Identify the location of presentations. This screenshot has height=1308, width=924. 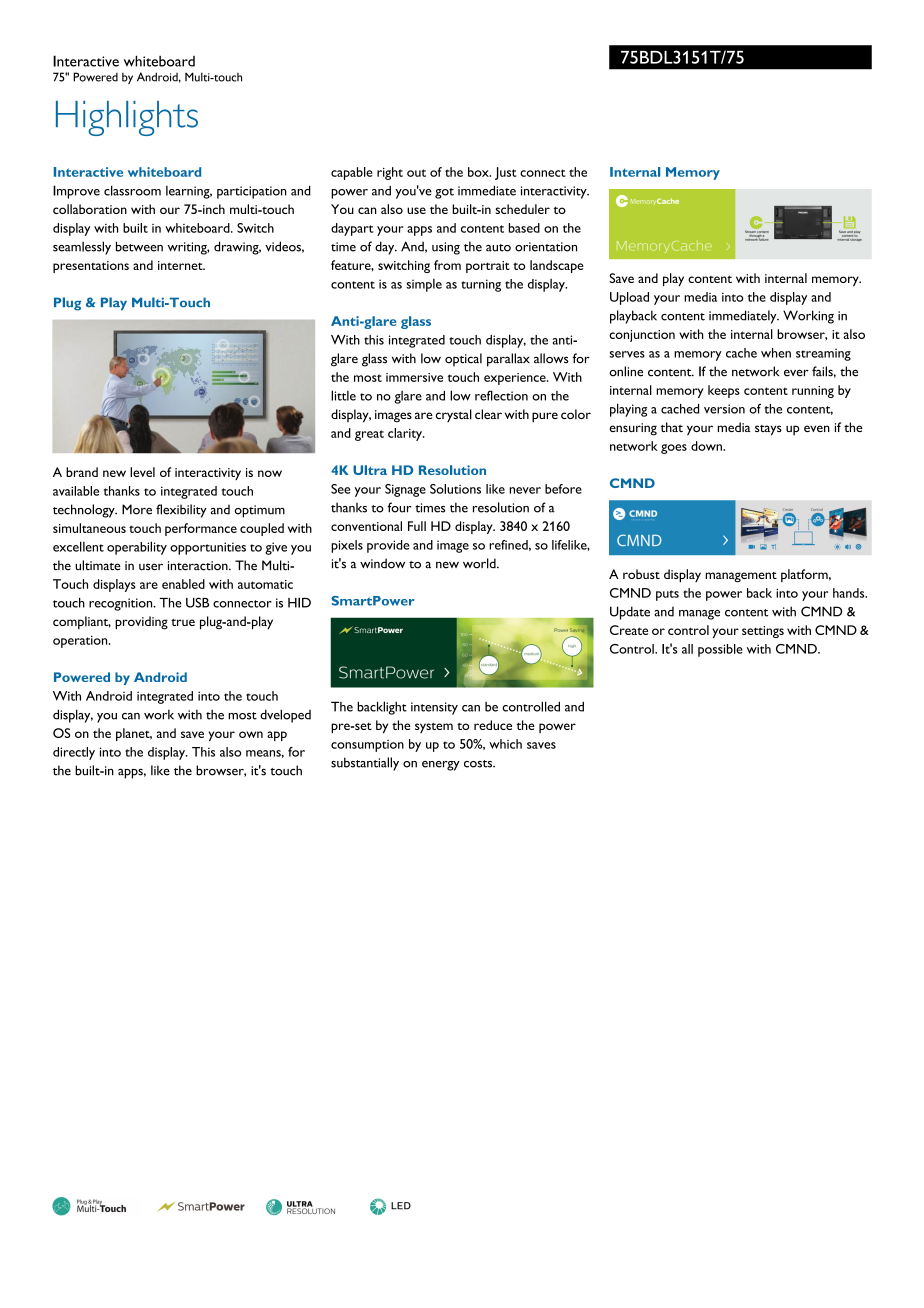
(91, 267).
